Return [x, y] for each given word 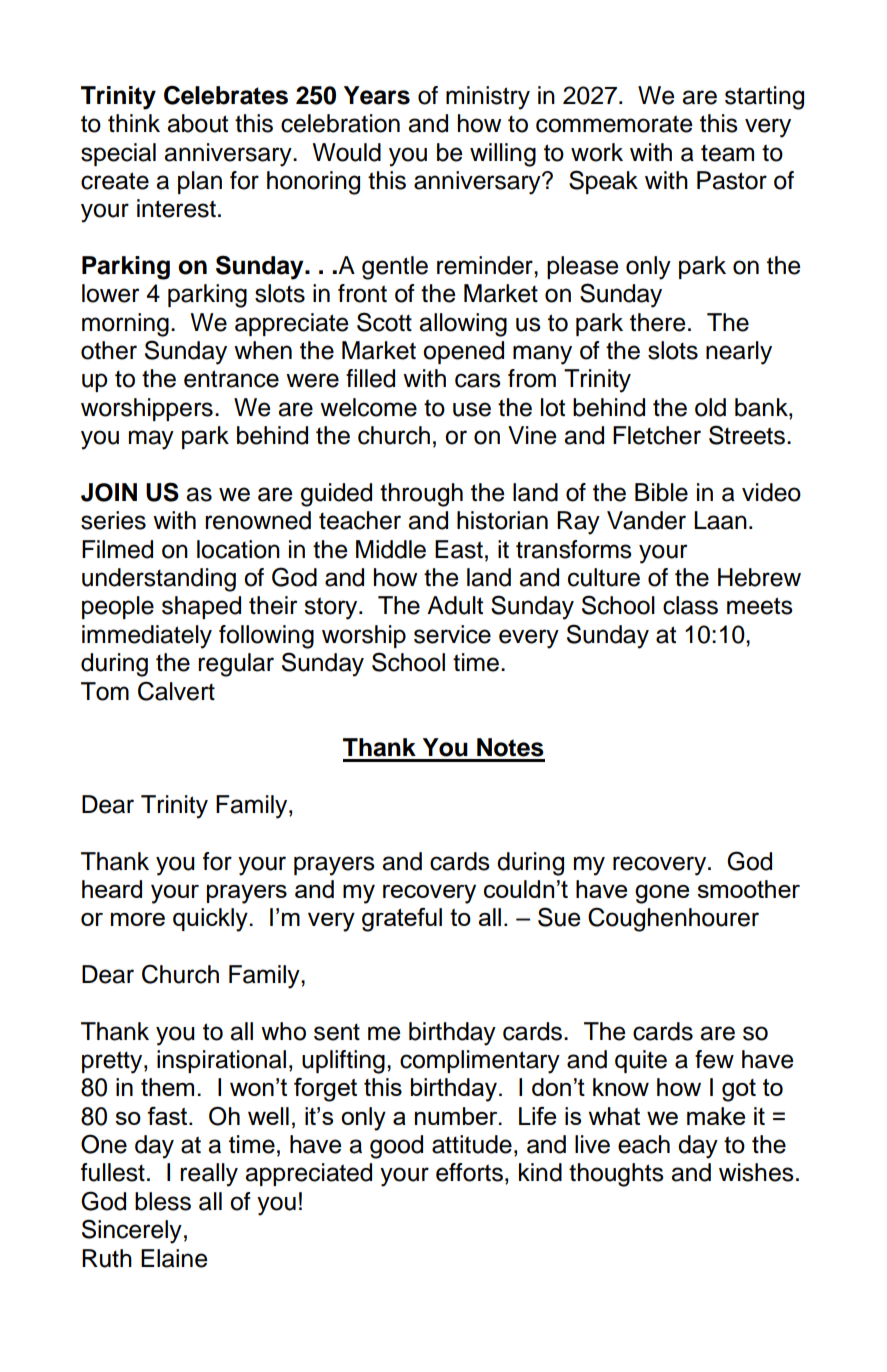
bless [163, 1201]
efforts [469, 1172]
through [421, 495]
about [197, 123]
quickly [211, 920]
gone [662, 894]
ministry [488, 98]
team [727, 153]
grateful [402, 920]
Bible [661, 492]
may [151, 440]
